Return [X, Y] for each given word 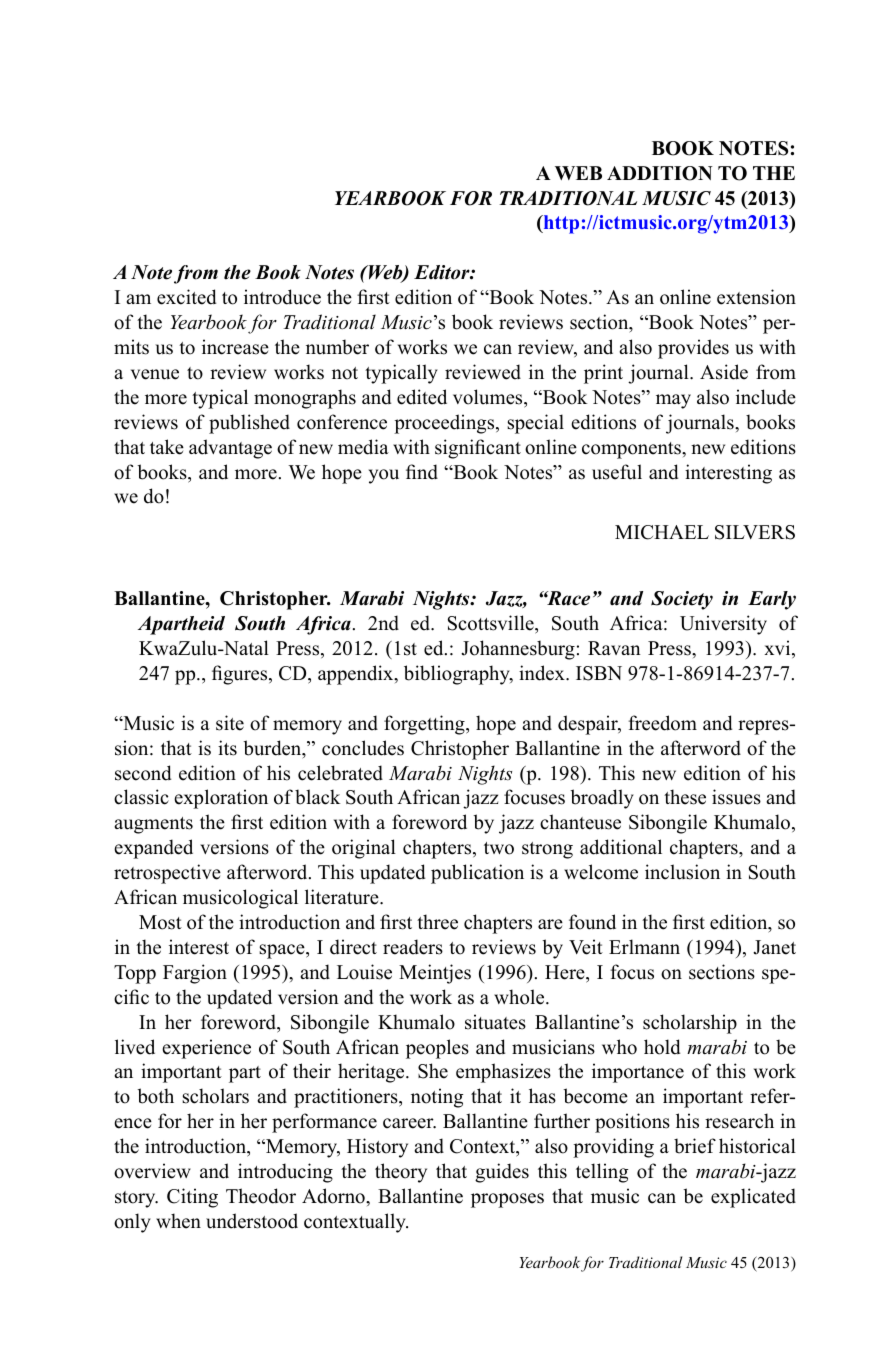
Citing [192, 1198]
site [230, 723]
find [422, 472]
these [685, 797]
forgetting [425, 725]
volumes [489, 397]
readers [413, 947]
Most [160, 922]
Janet [774, 947]
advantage [230, 449]
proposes [507, 1200]
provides [693, 349]
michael [662, 532]
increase [235, 347]
